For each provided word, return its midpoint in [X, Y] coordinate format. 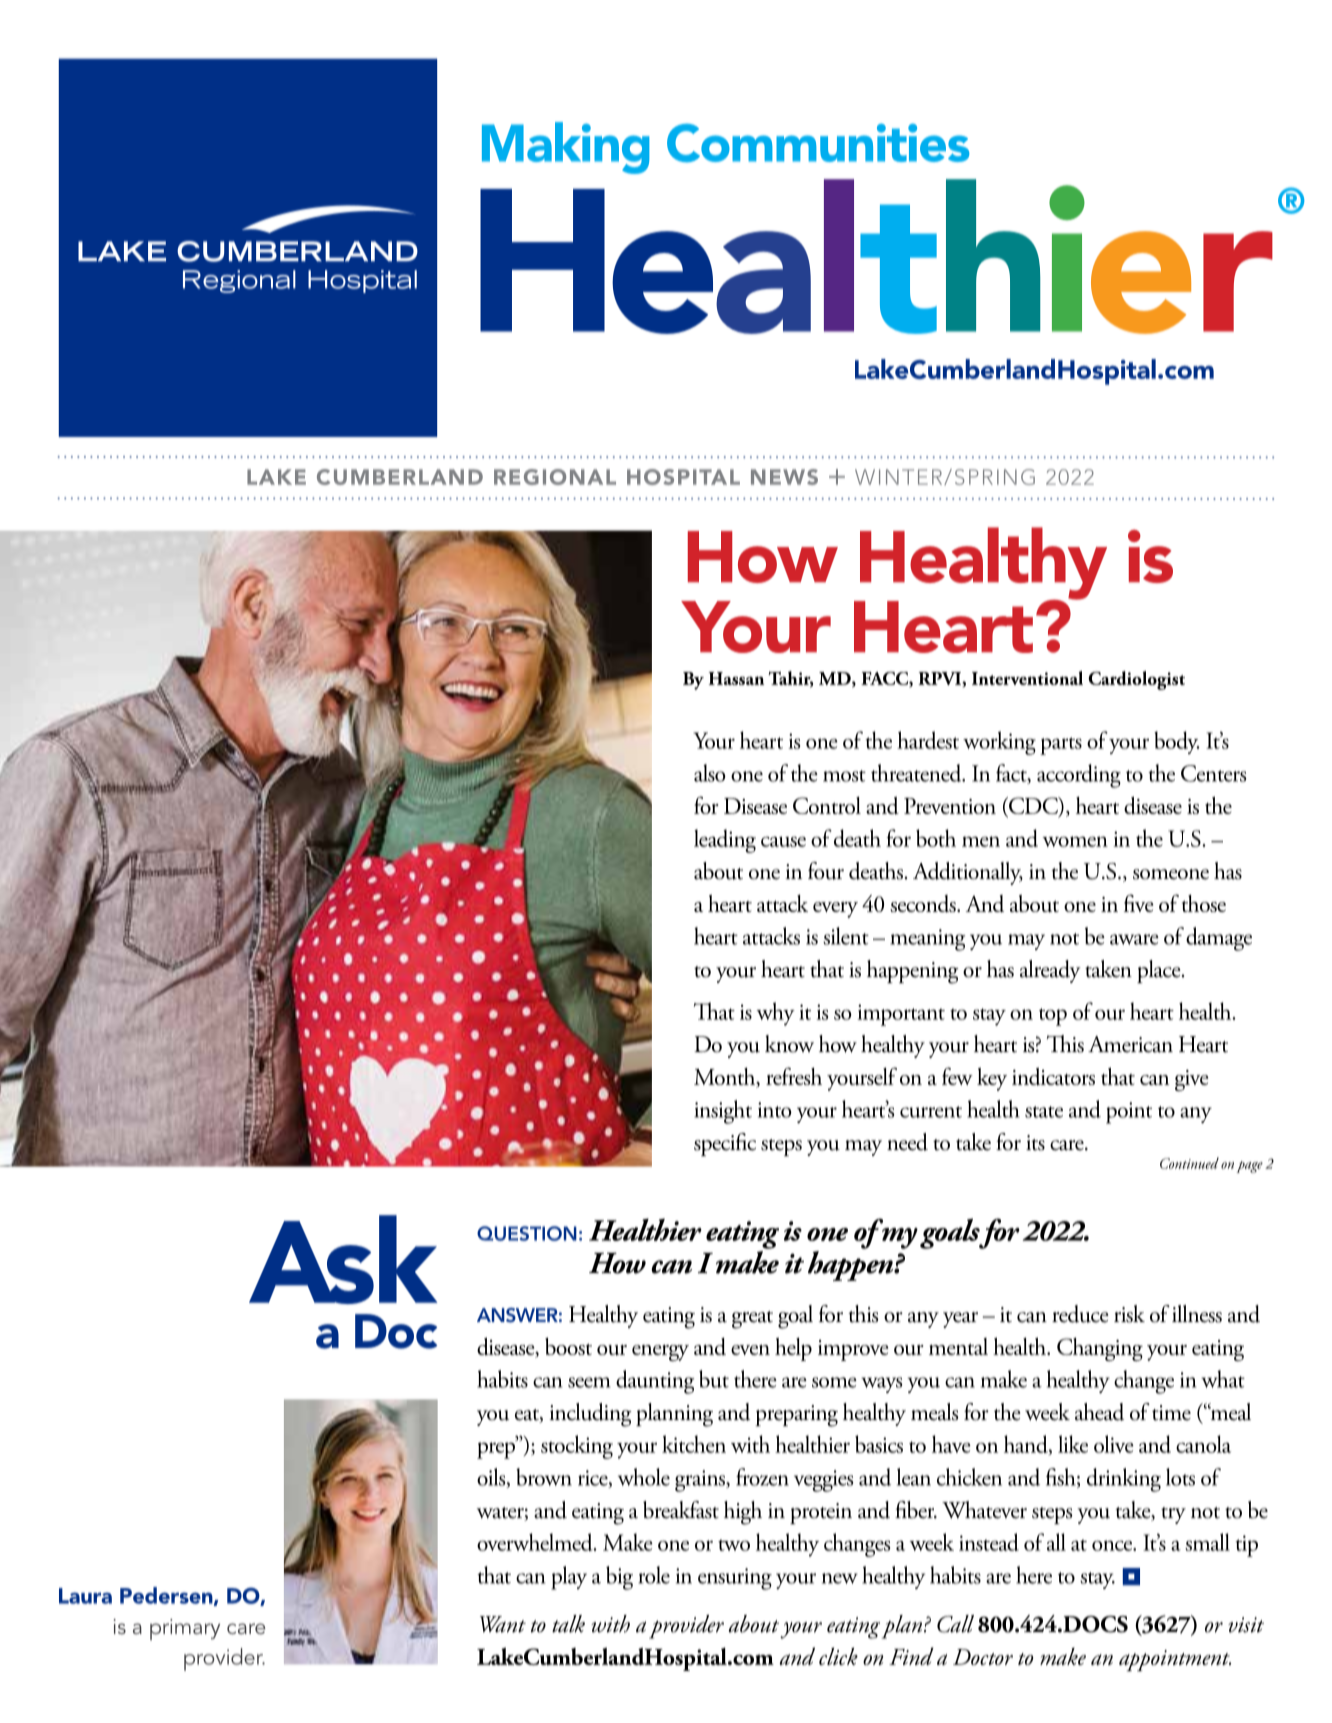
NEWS [784, 477]
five [1139, 903]
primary [185, 1629]
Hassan [736, 678]
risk [1129, 1314]
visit [1246, 1625]
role [654, 1575]
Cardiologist [1136, 680]
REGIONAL [555, 477]
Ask [343, 1259]
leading [725, 841]
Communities [818, 143]
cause [783, 841]
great [752, 1320]
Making [565, 148]
